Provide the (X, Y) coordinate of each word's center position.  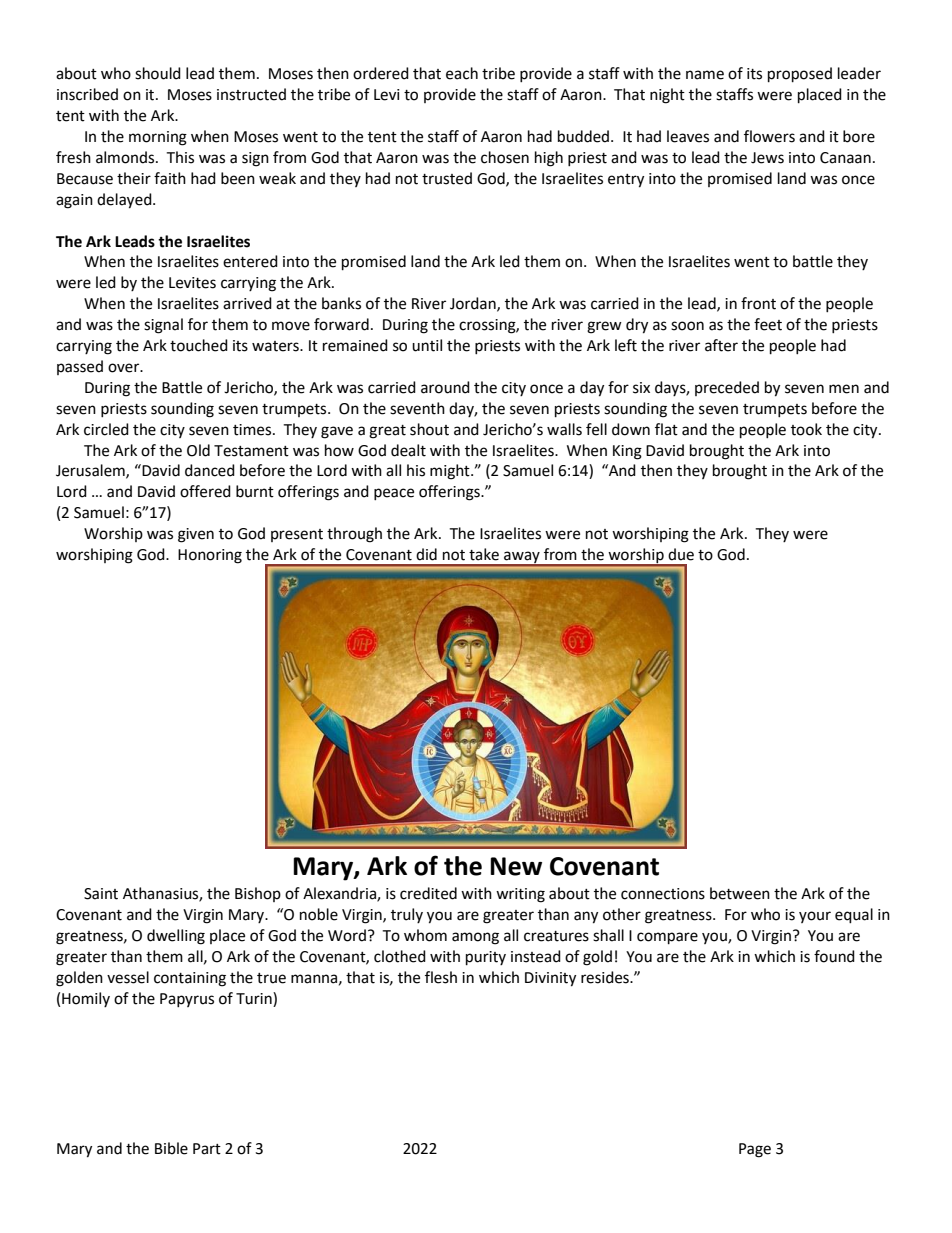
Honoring (210, 556)
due (681, 554)
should (158, 73)
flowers (769, 136)
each (462, 73)
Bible (171, 1148)
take (484, 554)
